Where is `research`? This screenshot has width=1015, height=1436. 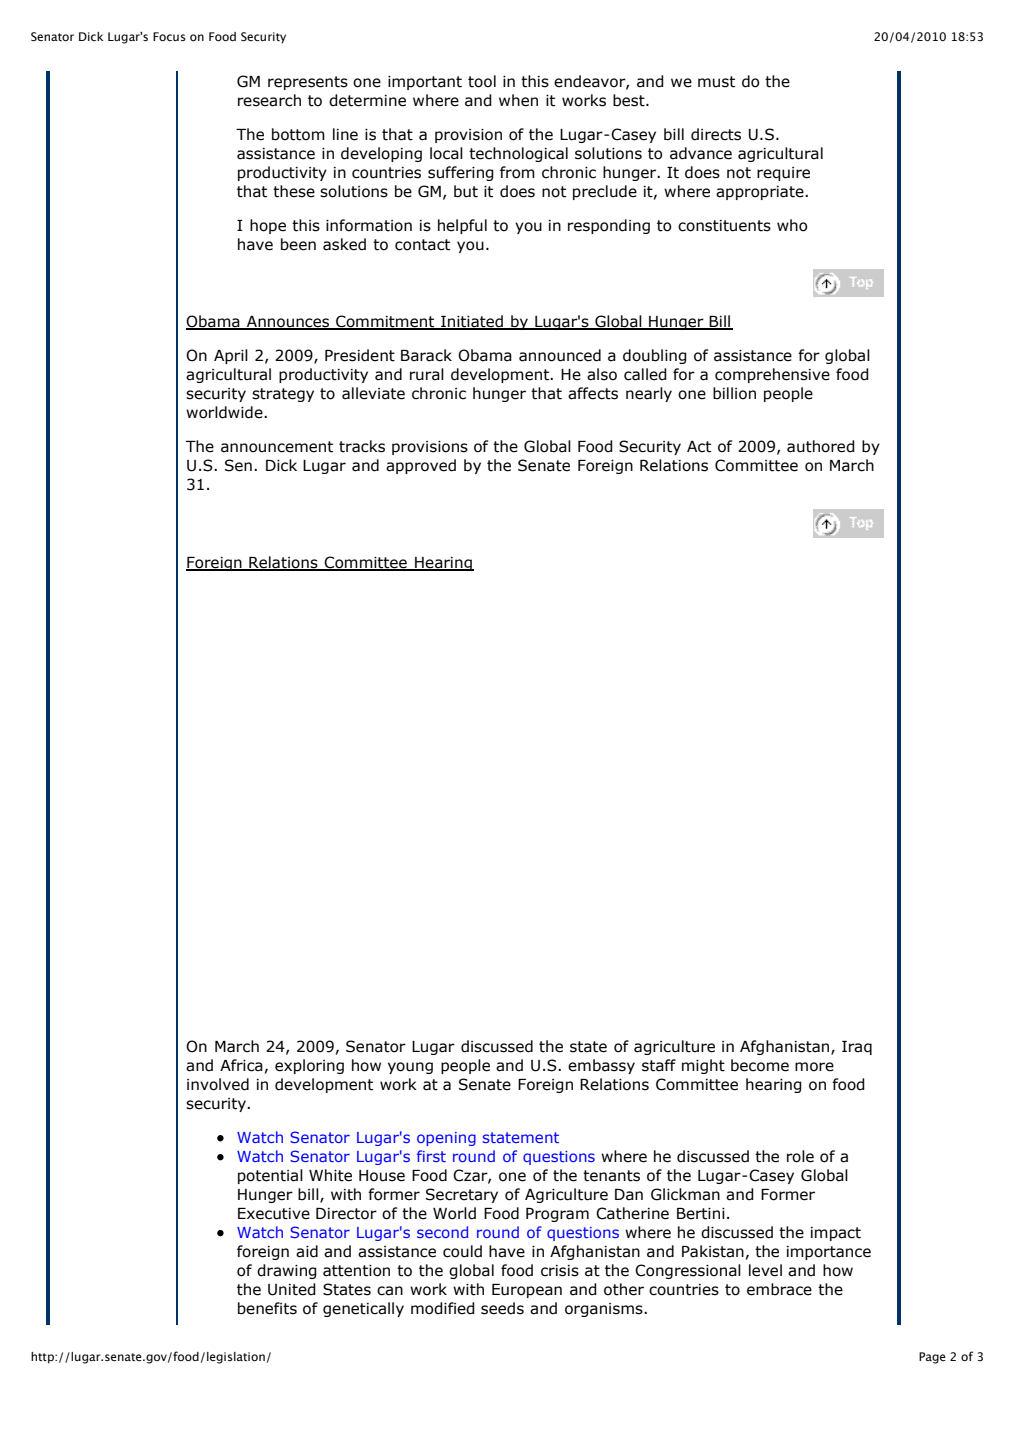 research is located at coordinates (269, 100).
